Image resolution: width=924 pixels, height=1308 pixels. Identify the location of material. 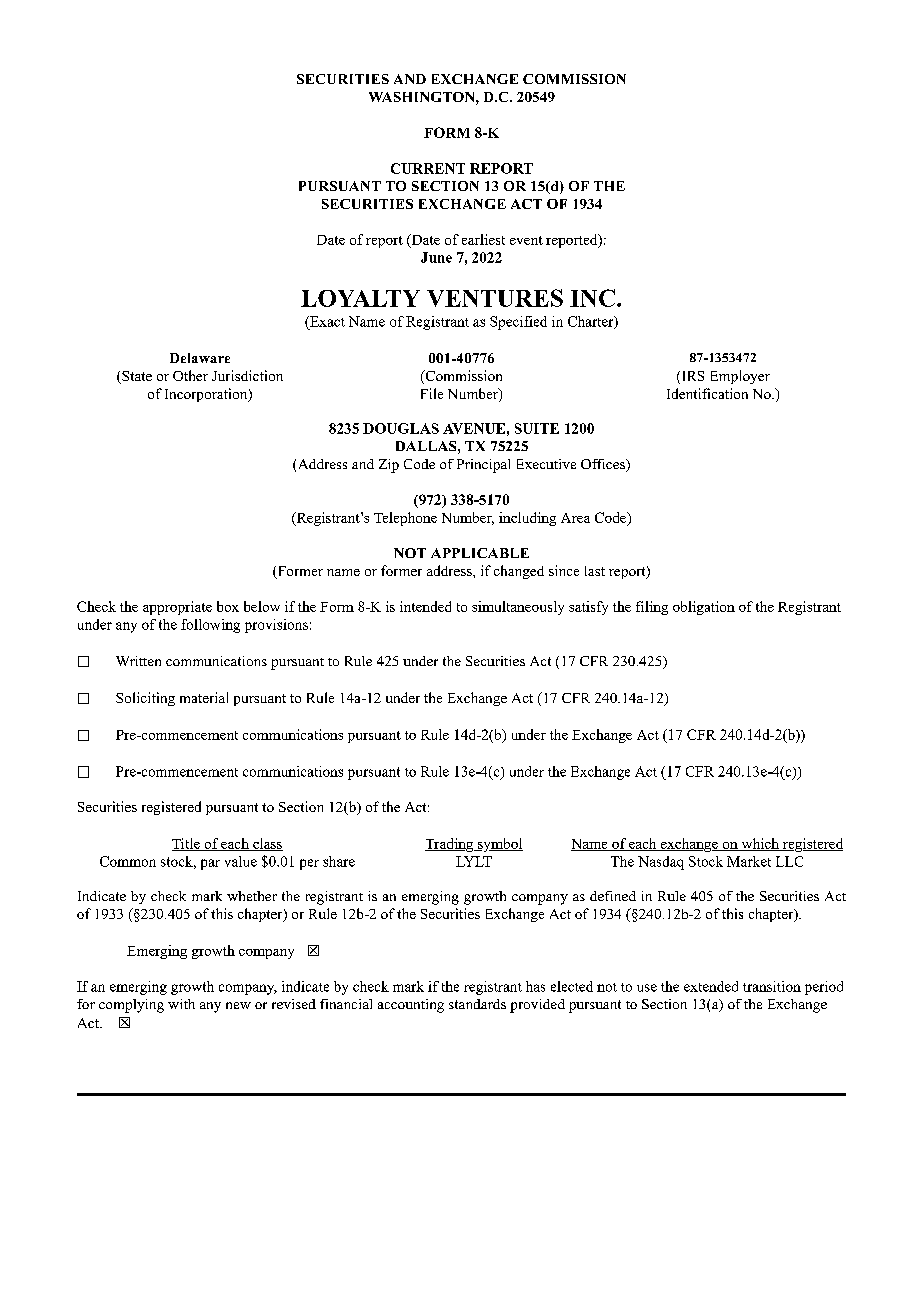
(204, 697).
